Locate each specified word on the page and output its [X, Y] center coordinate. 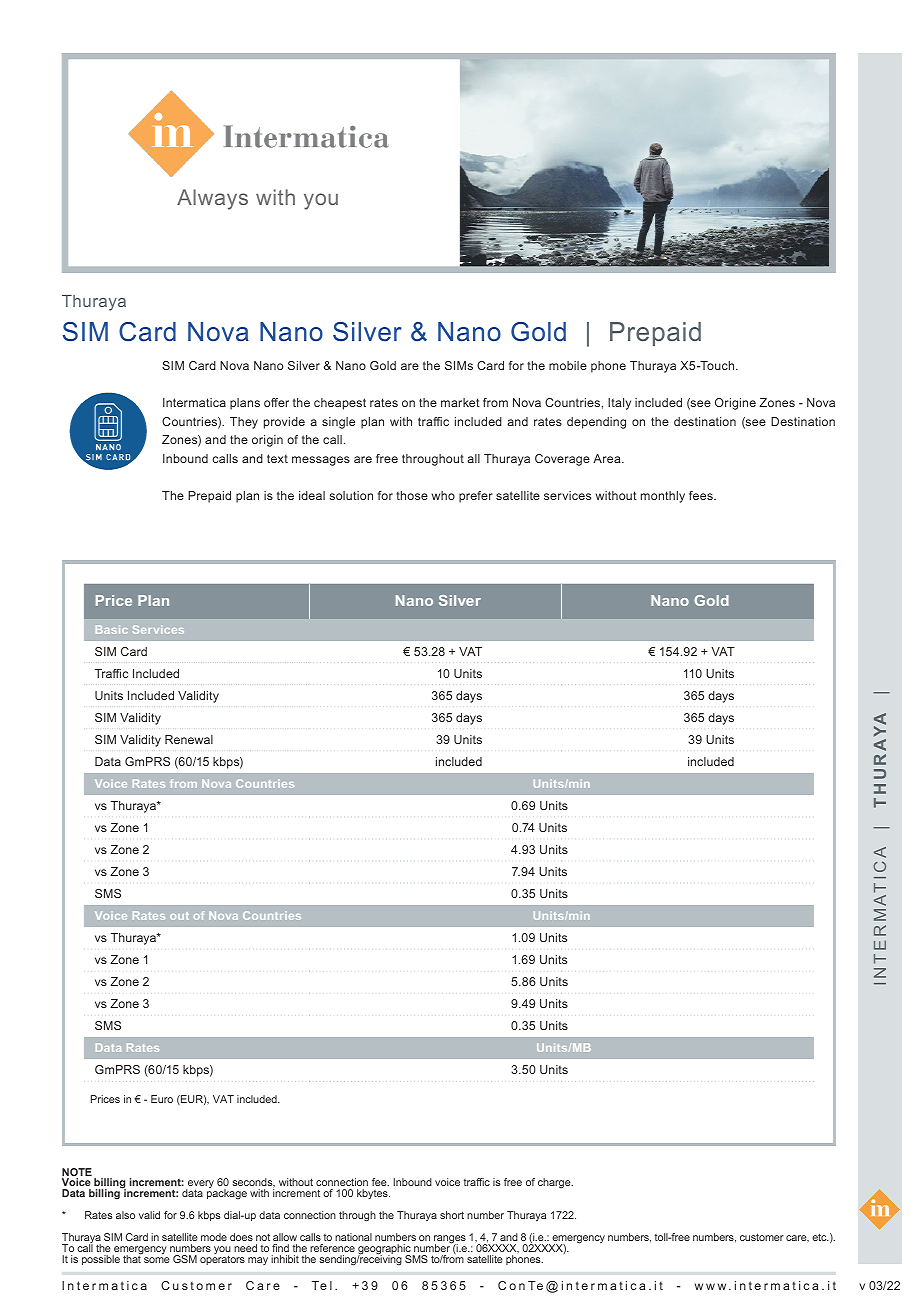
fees [702, 495]
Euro [162, 1099]
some [157, 1260]
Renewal [189, 739]
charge [555, 1183]
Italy [619, 404]
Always [212, 199]
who [443, 495]
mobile [568, 365]
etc [820, 1237]
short [452, 1215]
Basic [112, 629]
